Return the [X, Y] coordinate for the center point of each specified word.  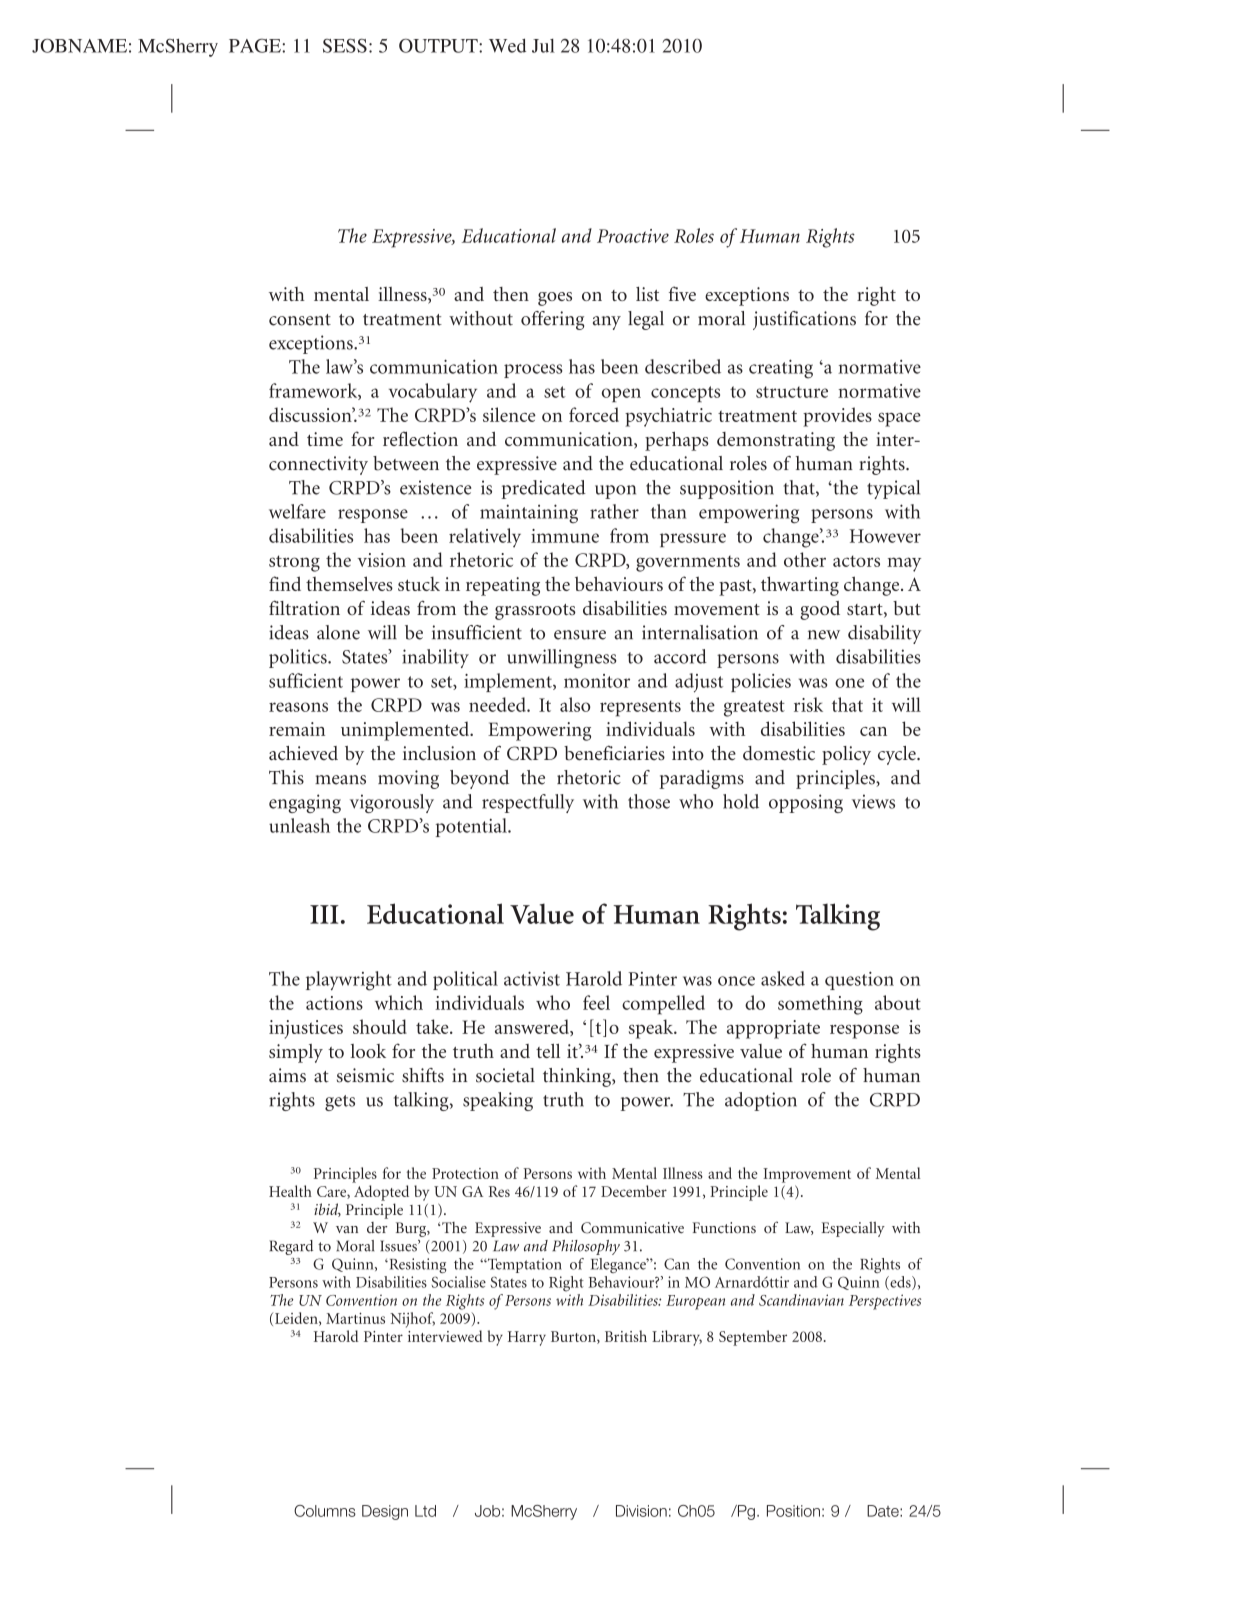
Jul [543, 46]
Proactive [633, 236]
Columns [325, 1511]
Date [884, 1511]
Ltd [425, 1511]
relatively [485, 538]
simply [296, 1053]
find [285, 583]
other [805, 559]
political [465, 980]
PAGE [256, 45]
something [820, 1005]
